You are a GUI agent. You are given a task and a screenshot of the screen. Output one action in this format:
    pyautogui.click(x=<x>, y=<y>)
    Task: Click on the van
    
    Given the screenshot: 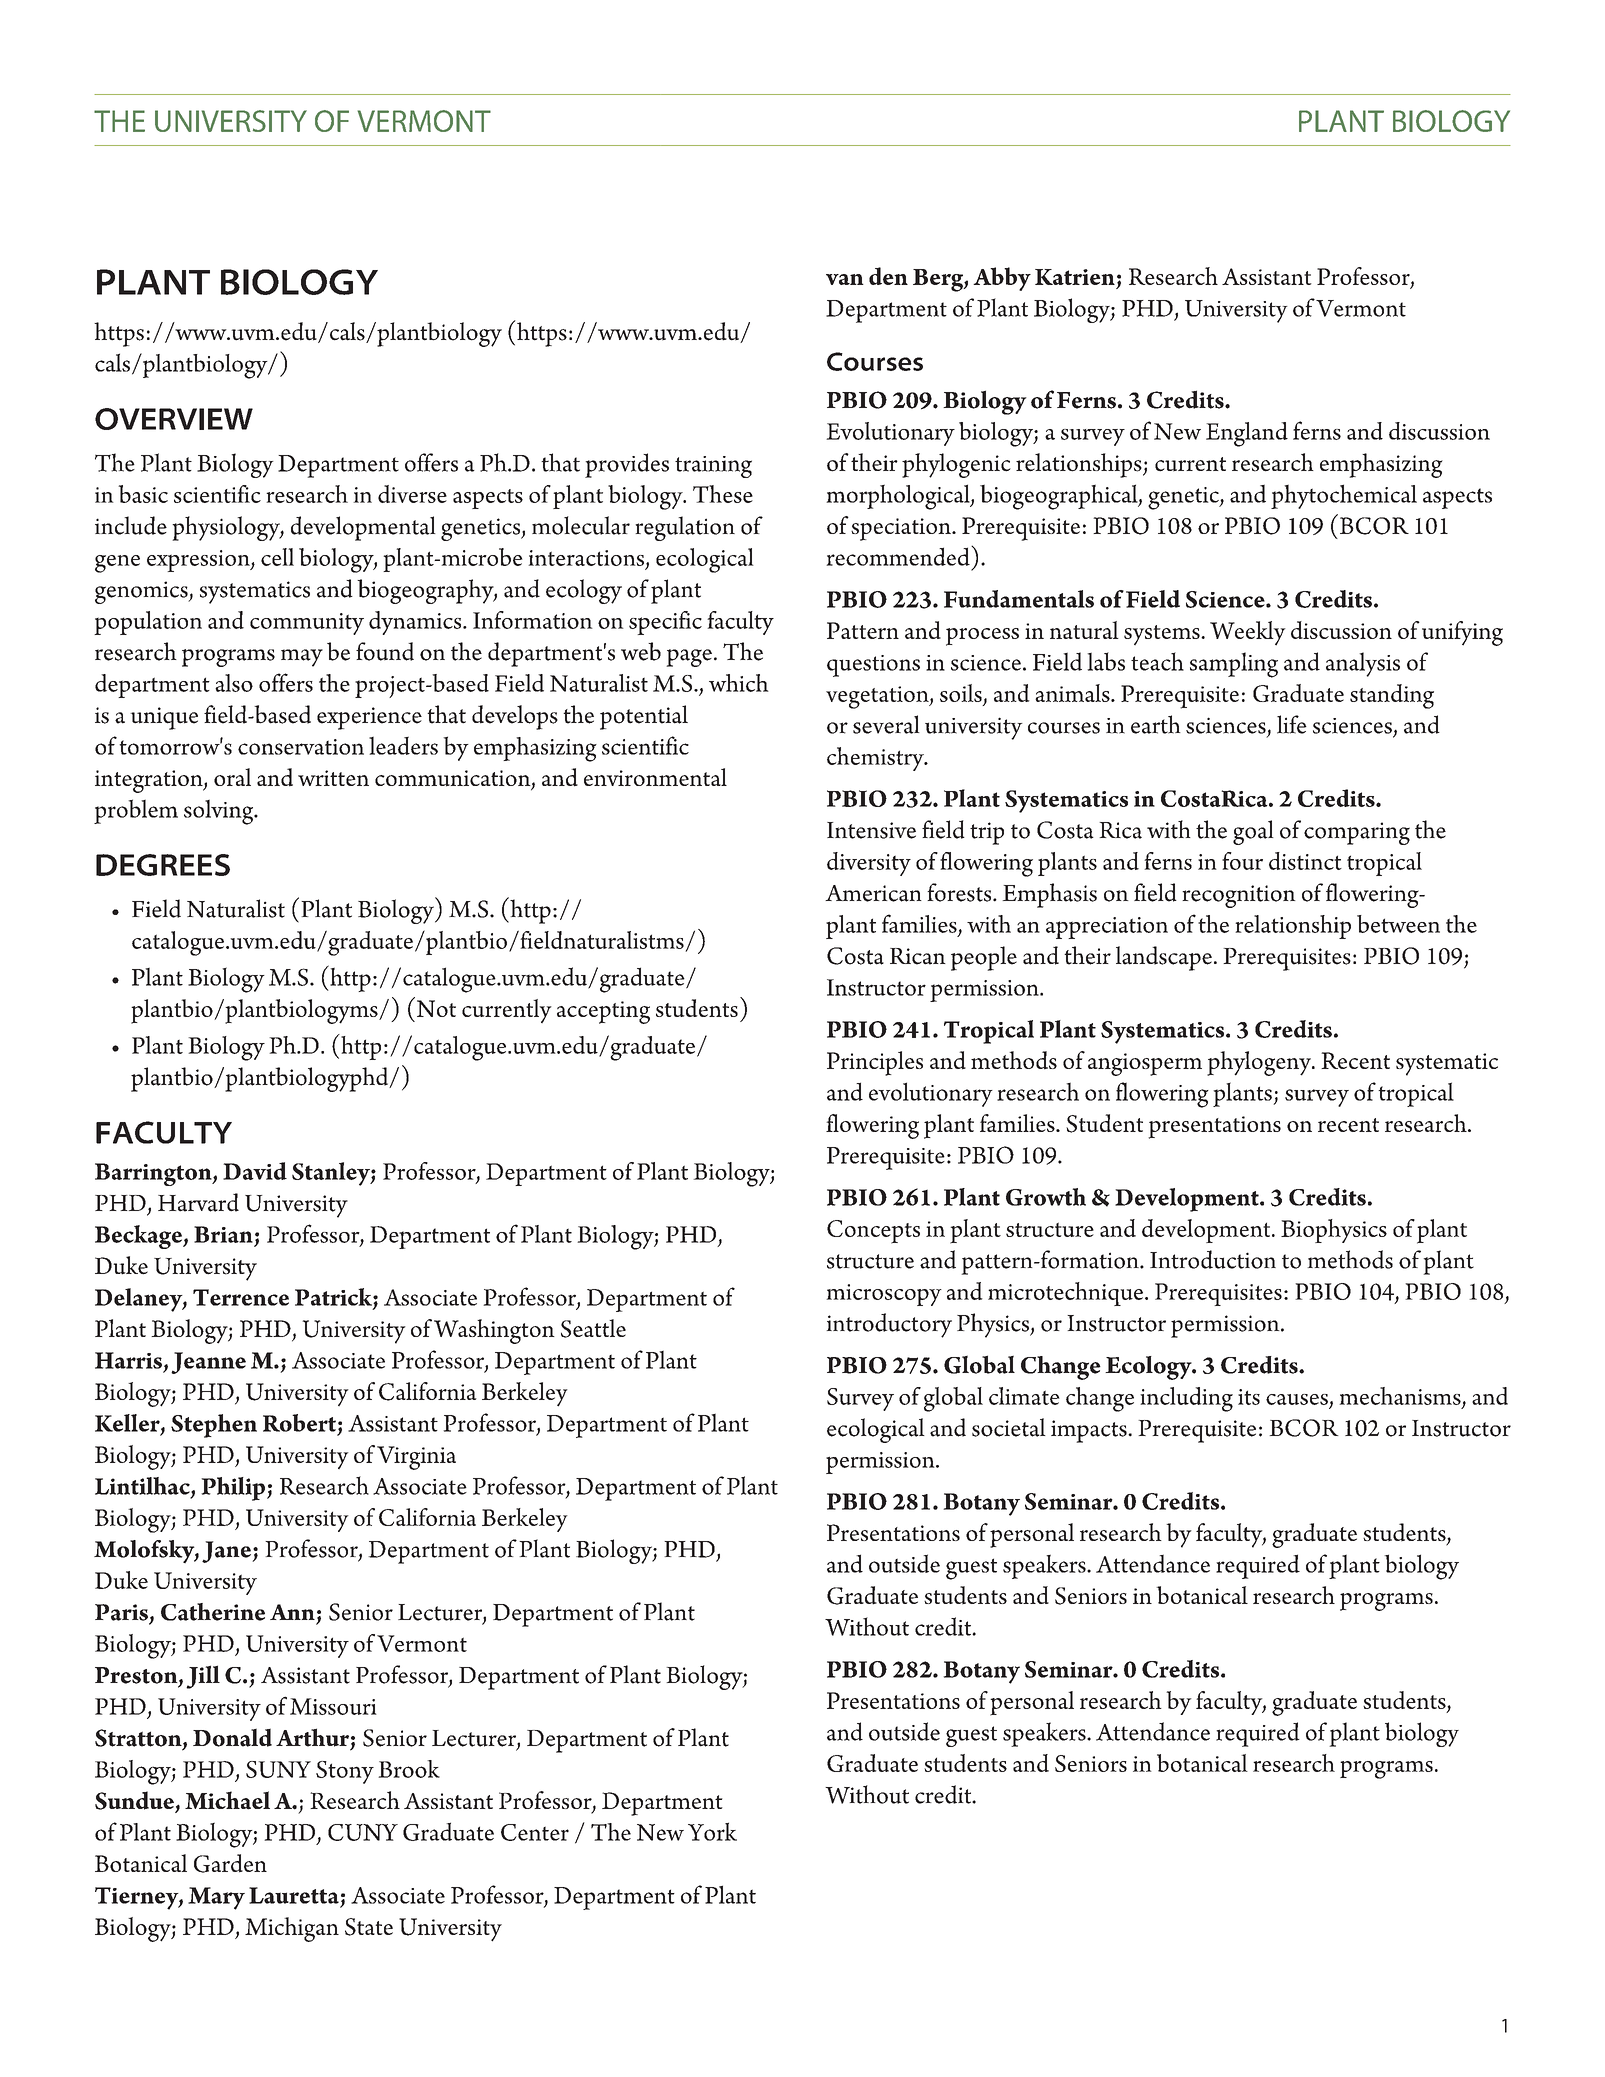 What is the action you would take?
    pyautogui.click(x=845, y=279)
